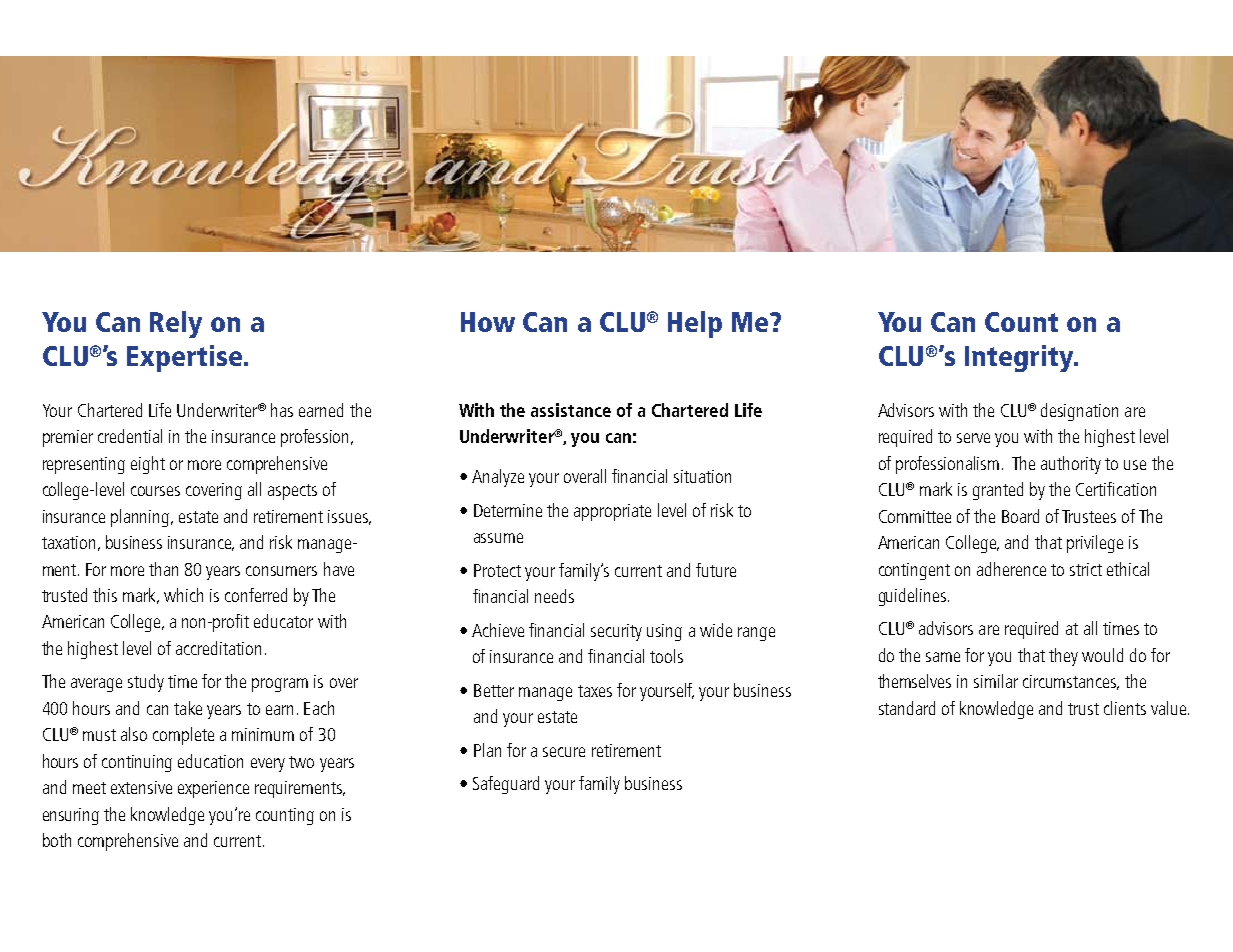 This image has height=952, width=1233. What do you see at coordinates (695, 324) in the image?
I see `Help` at bounding box center [695, 324].
